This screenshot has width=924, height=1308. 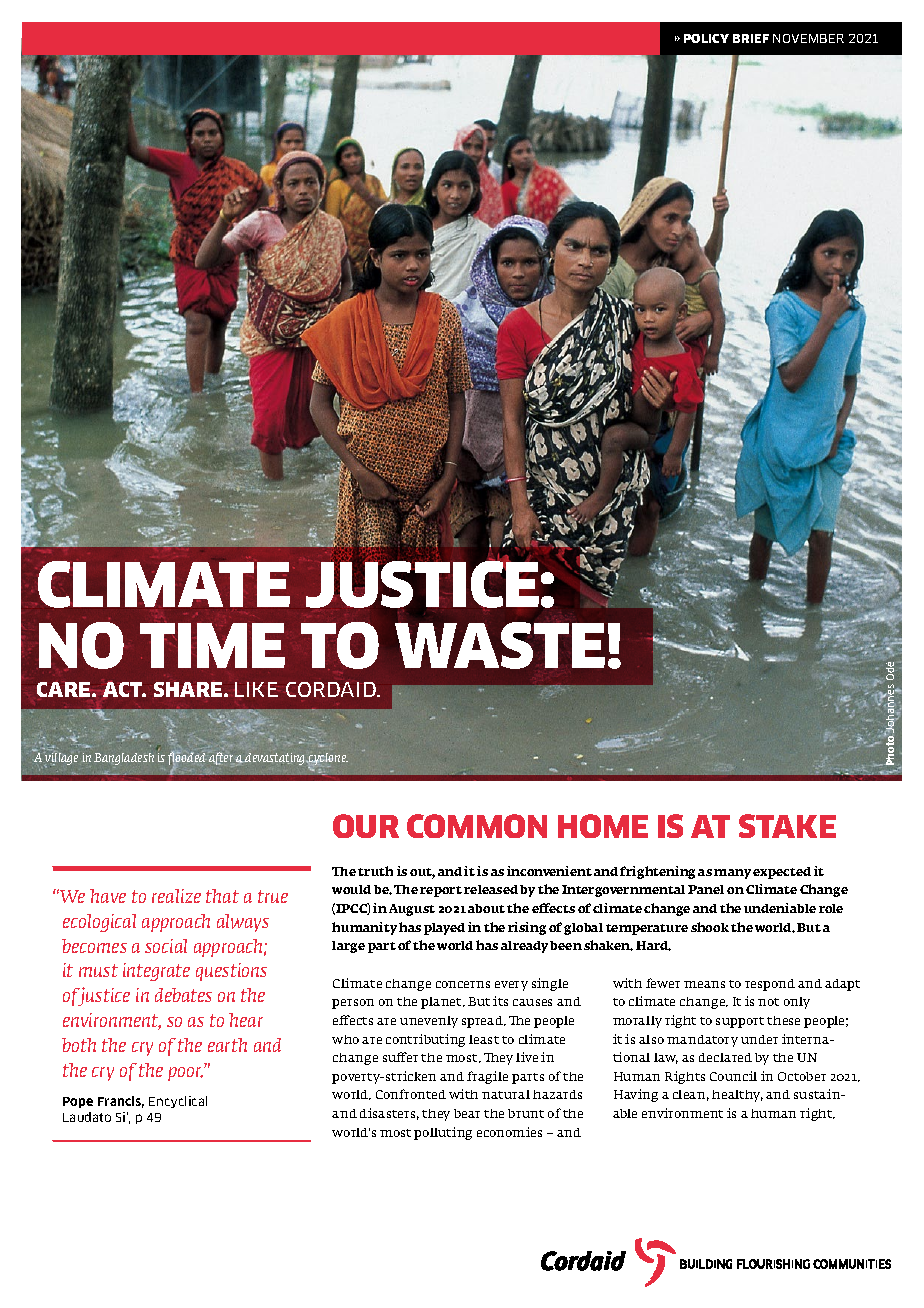 What do you see at coordinates (751, 38) in the screenshot?
I see `BRIEF` at bounding box center [751, 38].
